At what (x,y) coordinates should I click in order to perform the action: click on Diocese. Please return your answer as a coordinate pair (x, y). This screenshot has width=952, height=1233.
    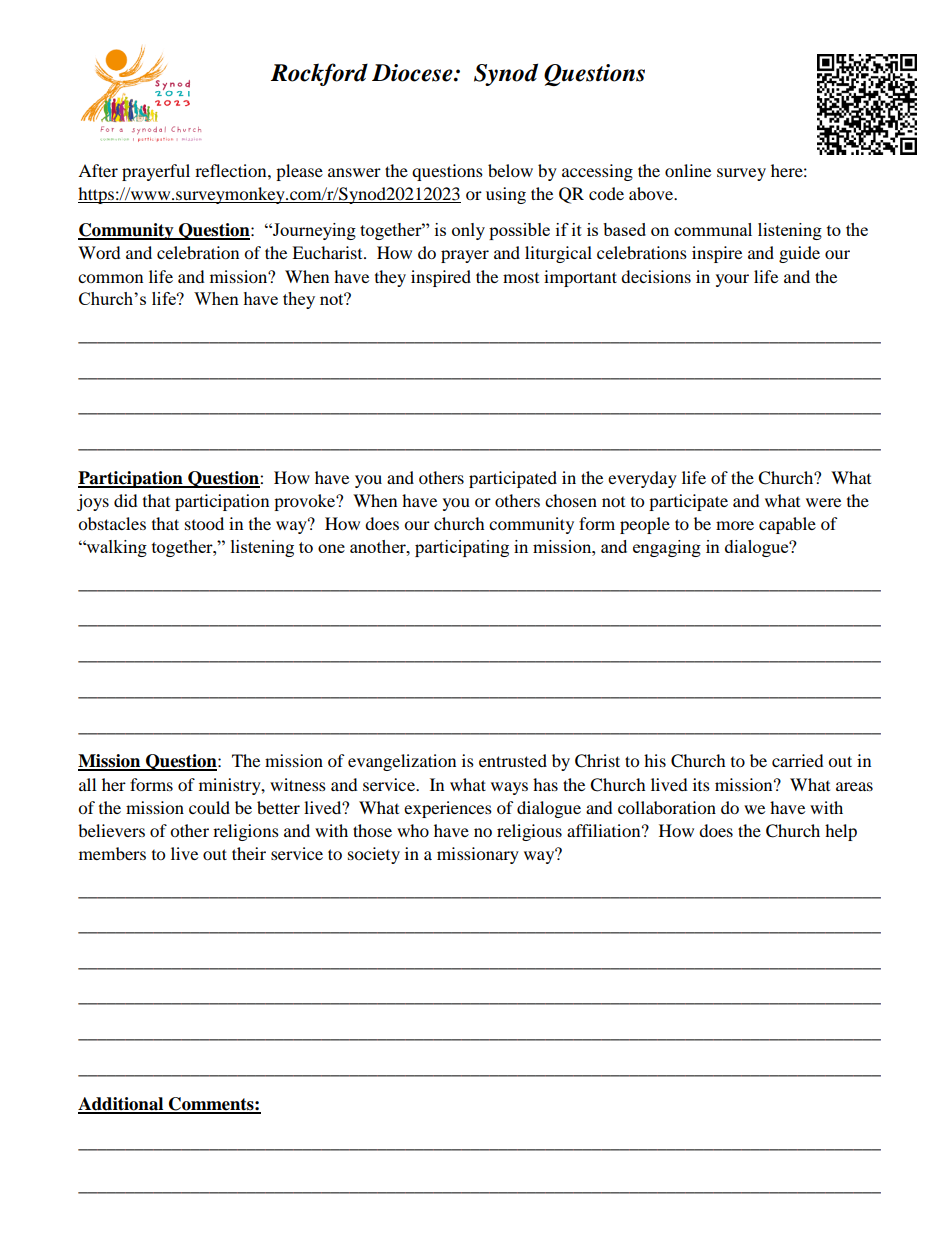
    Looking at the image, I should click on (413, 73).
